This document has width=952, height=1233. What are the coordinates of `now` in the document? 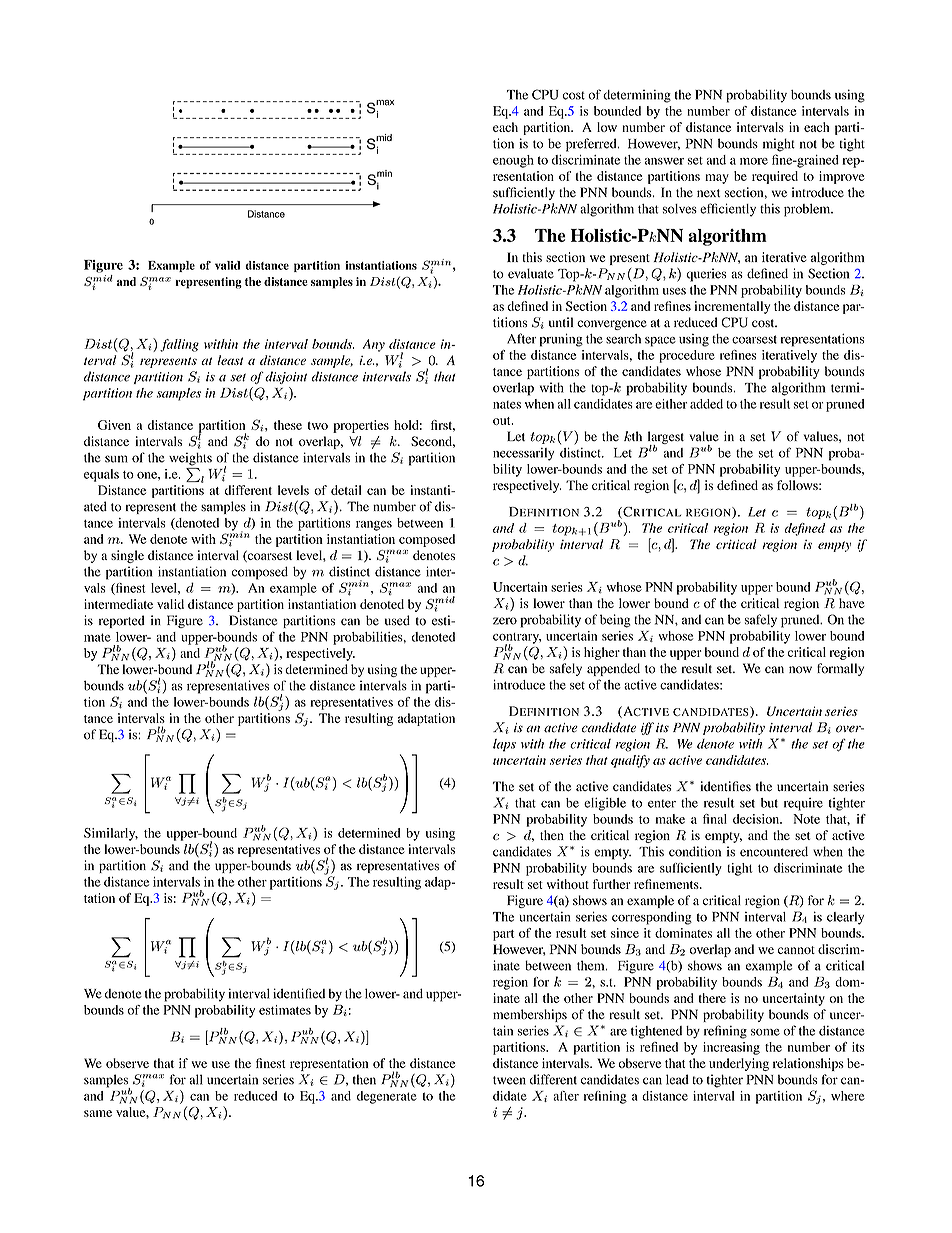 It's located at (800, 670).
